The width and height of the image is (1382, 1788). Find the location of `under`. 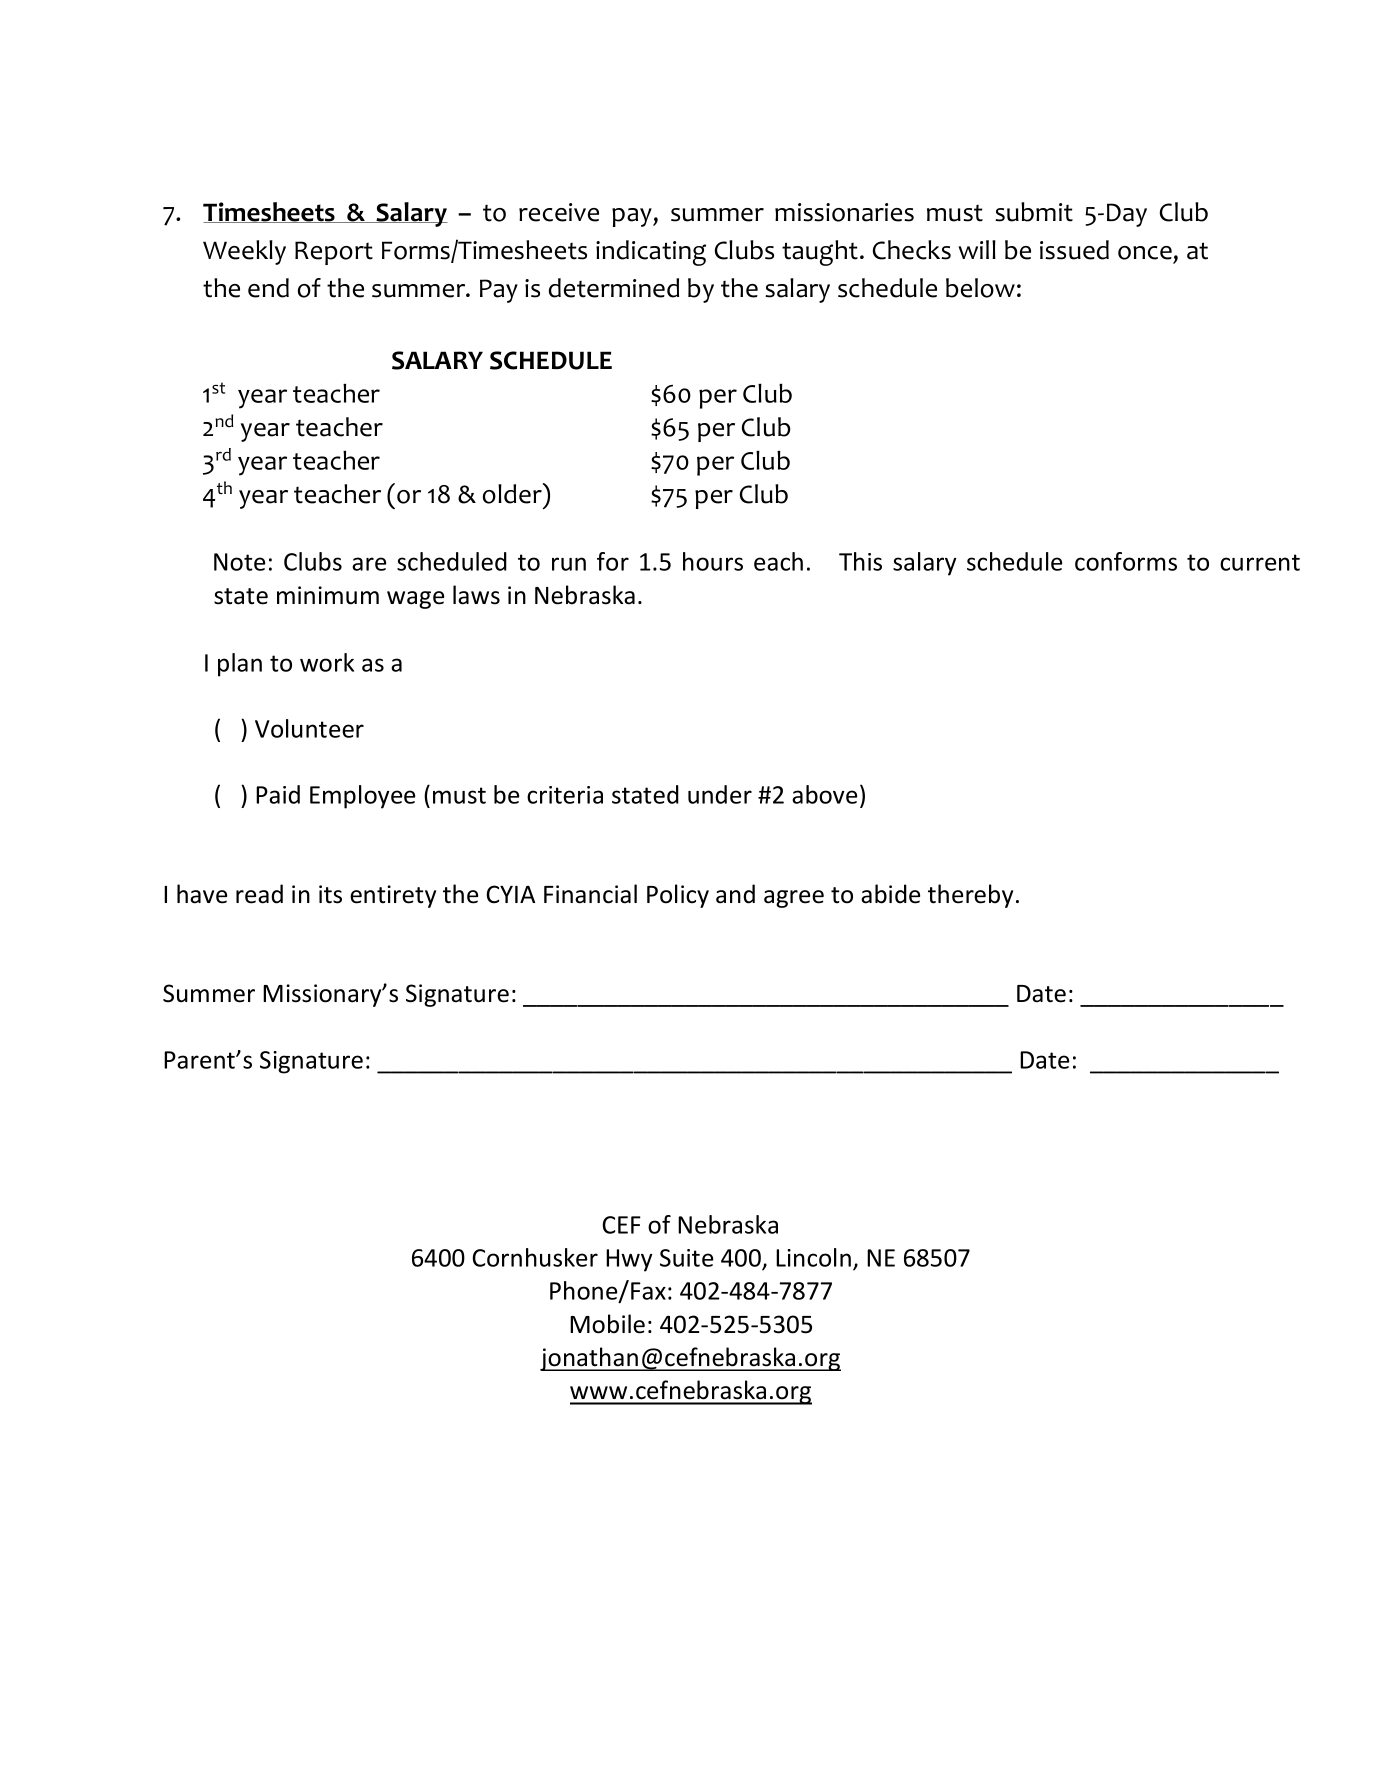

under is located at coordinates (720, 794).
